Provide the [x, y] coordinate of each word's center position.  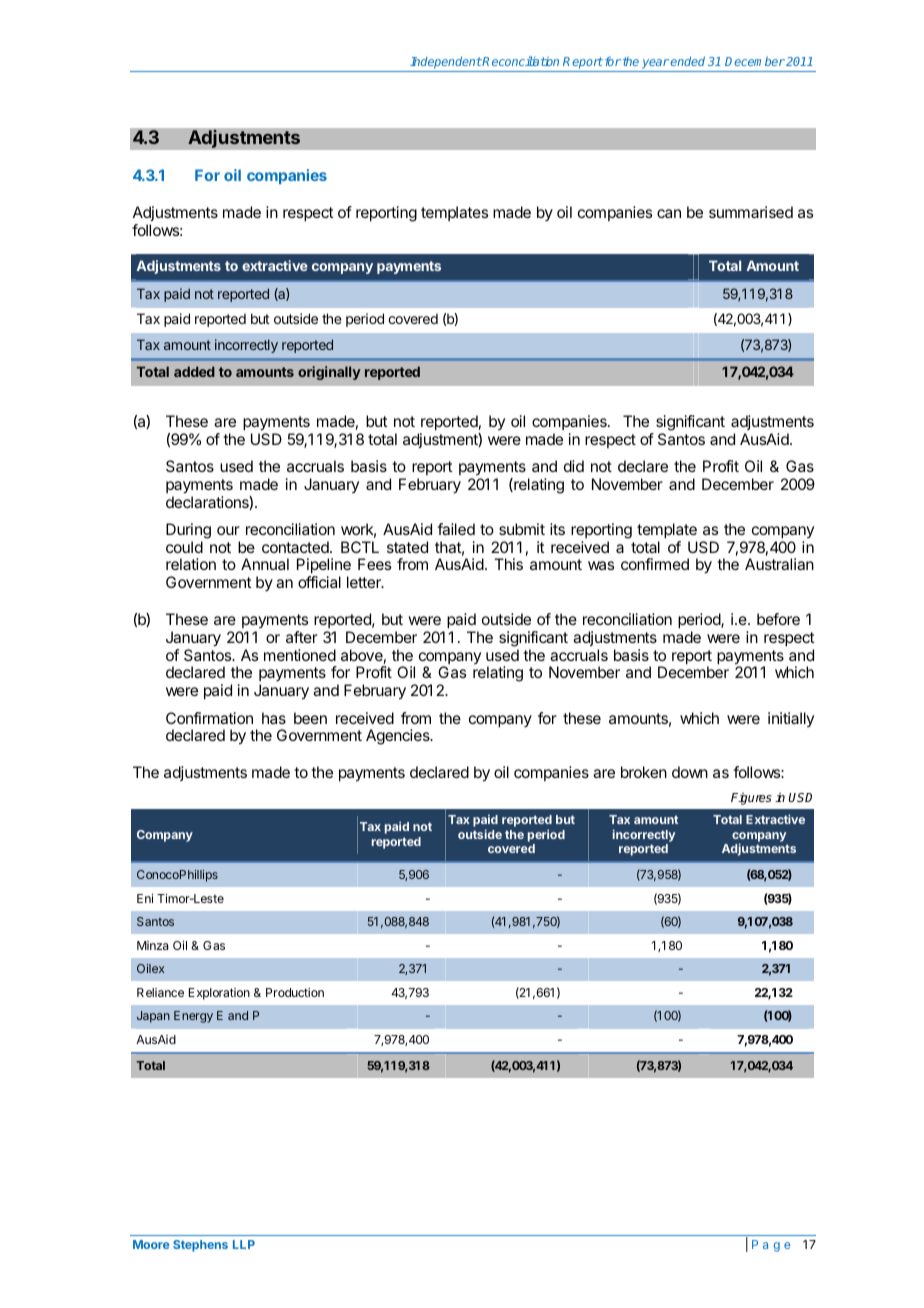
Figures [751, 798]
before [778, 619]
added [194, 371]
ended [687, 61]
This [508, 564]
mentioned [300, 655]
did [574, 466]
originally [329, 373]
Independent [446, 63]
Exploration [219, 994]
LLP [244, 1244]
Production [295, 992]
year [655, 64]
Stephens [200, 1246]
